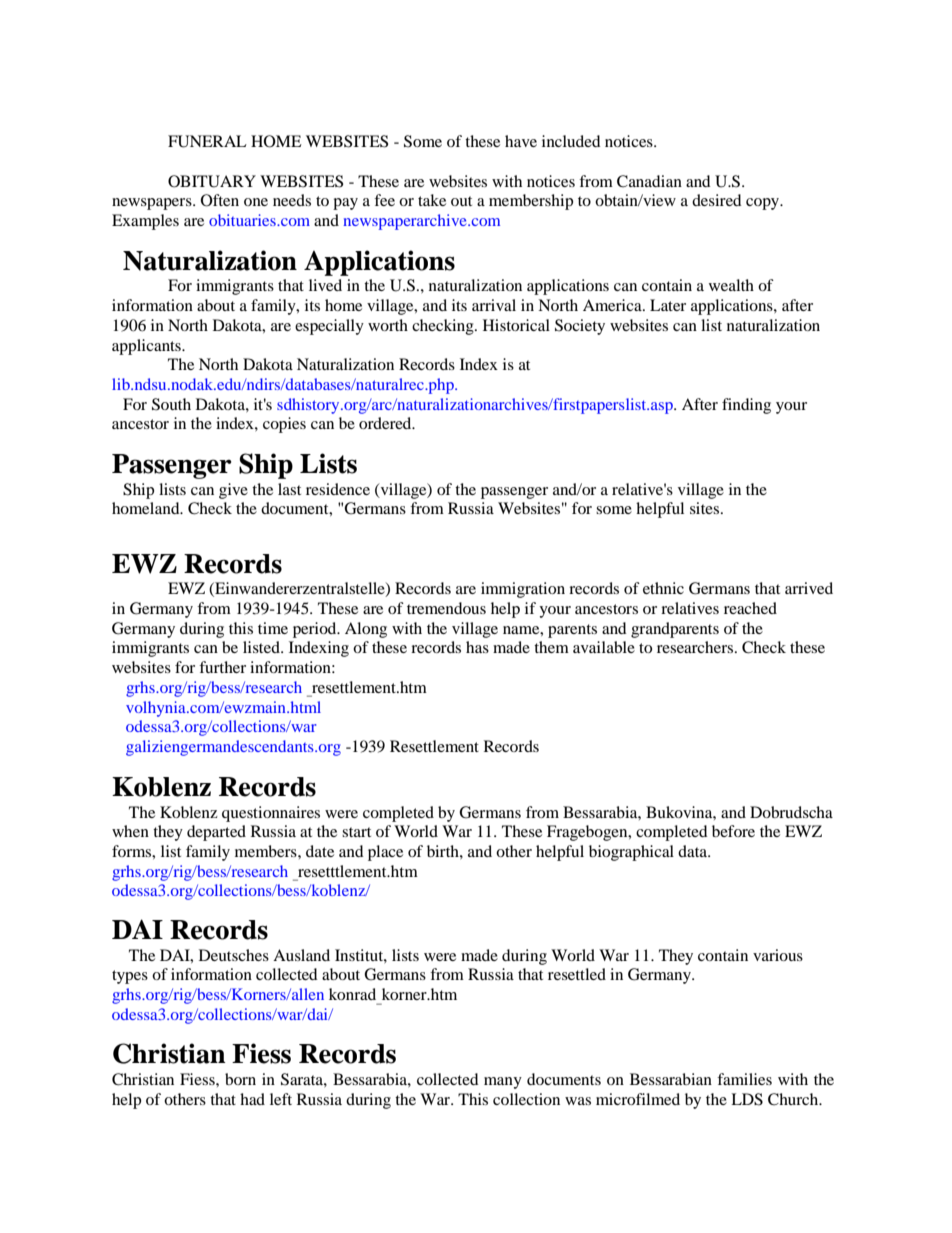 The image size is (952, 1233). I want to click on questionnaires, so click(271, 814).
